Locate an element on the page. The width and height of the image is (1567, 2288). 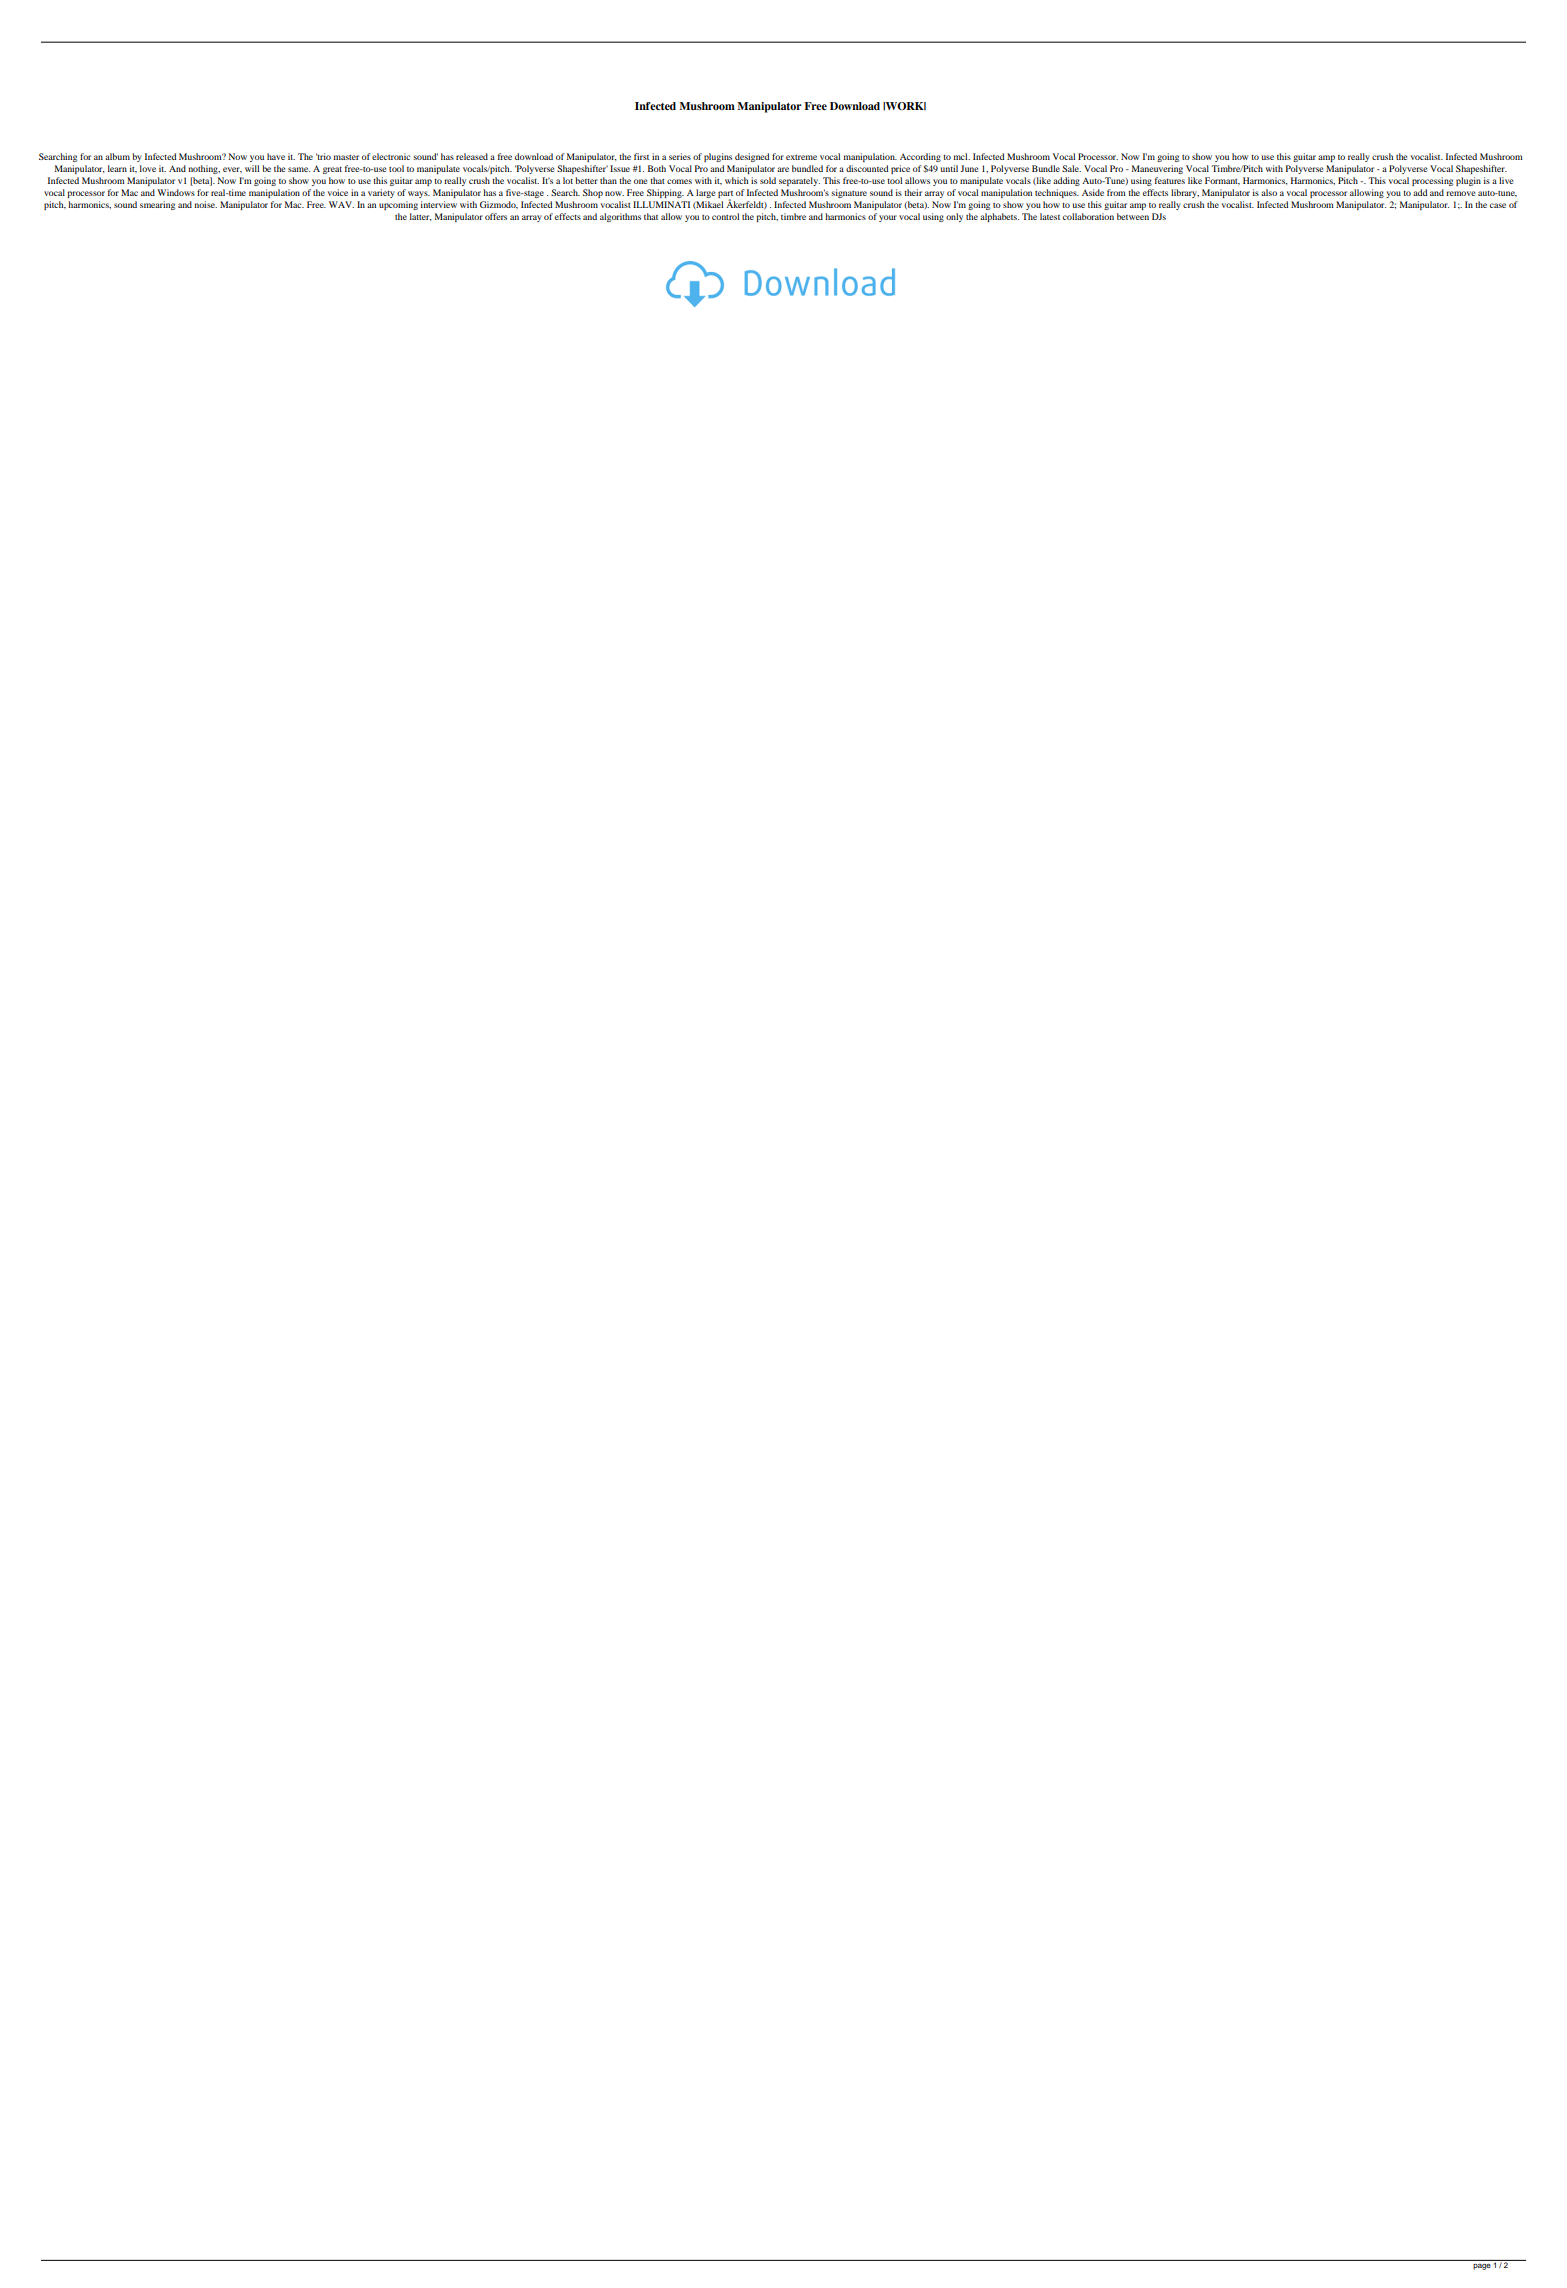
signature is located at coordinates (849, 193).
